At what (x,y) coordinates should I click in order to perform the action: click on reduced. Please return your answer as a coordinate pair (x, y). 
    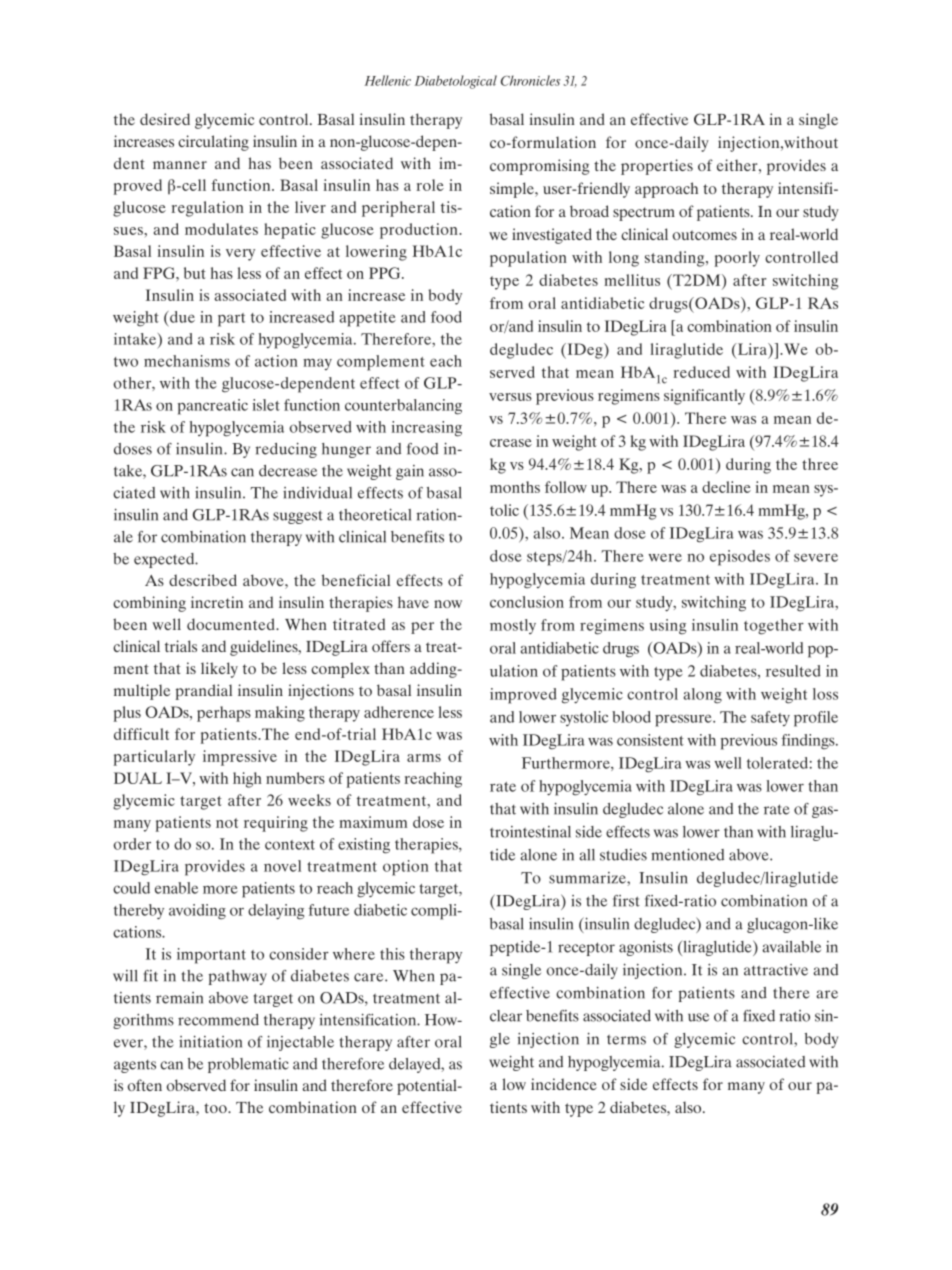
    Looking at the image, I should click on (701, 372).
